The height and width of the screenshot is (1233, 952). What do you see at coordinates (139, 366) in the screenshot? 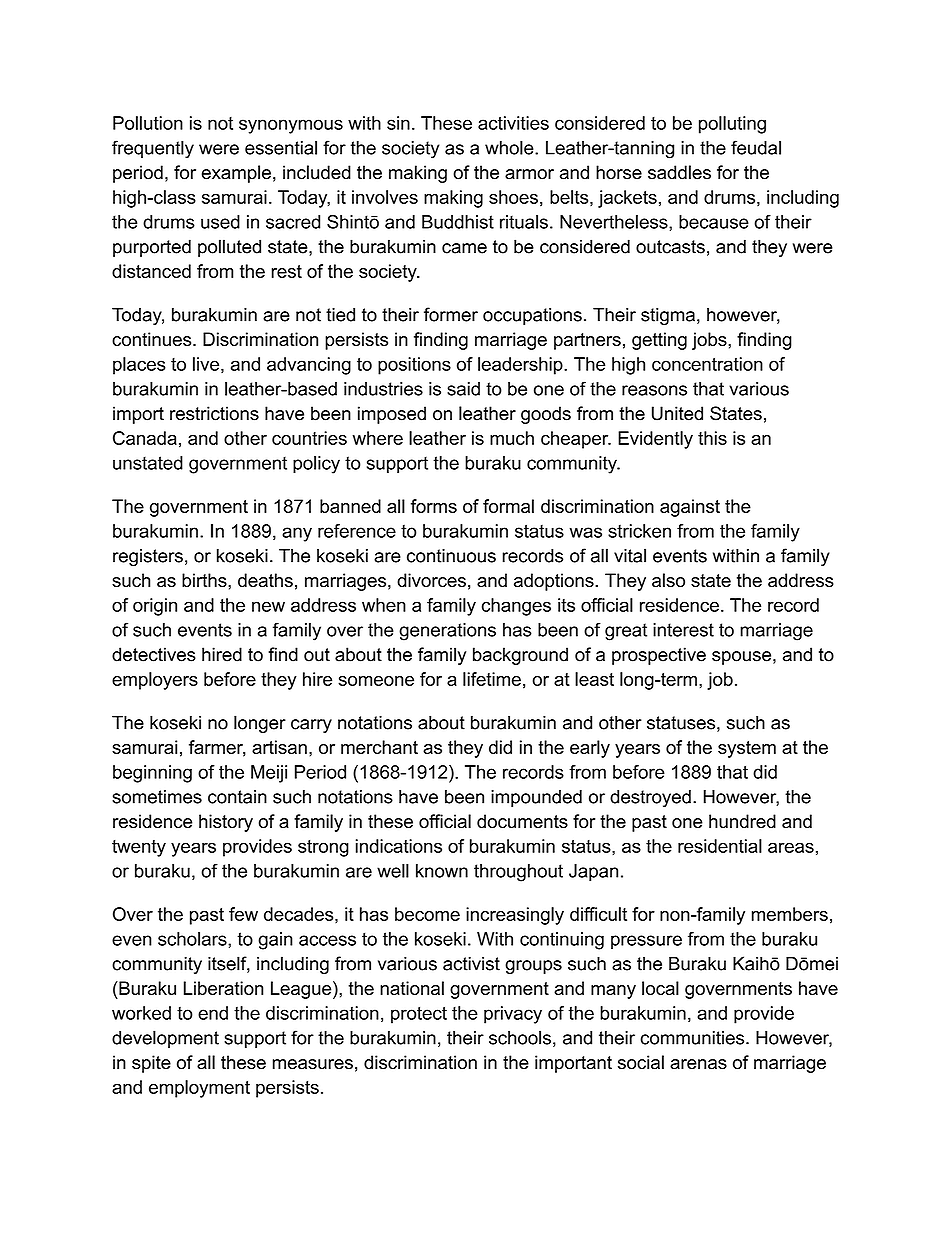
I see `places` at bounding box center [139, 366].
